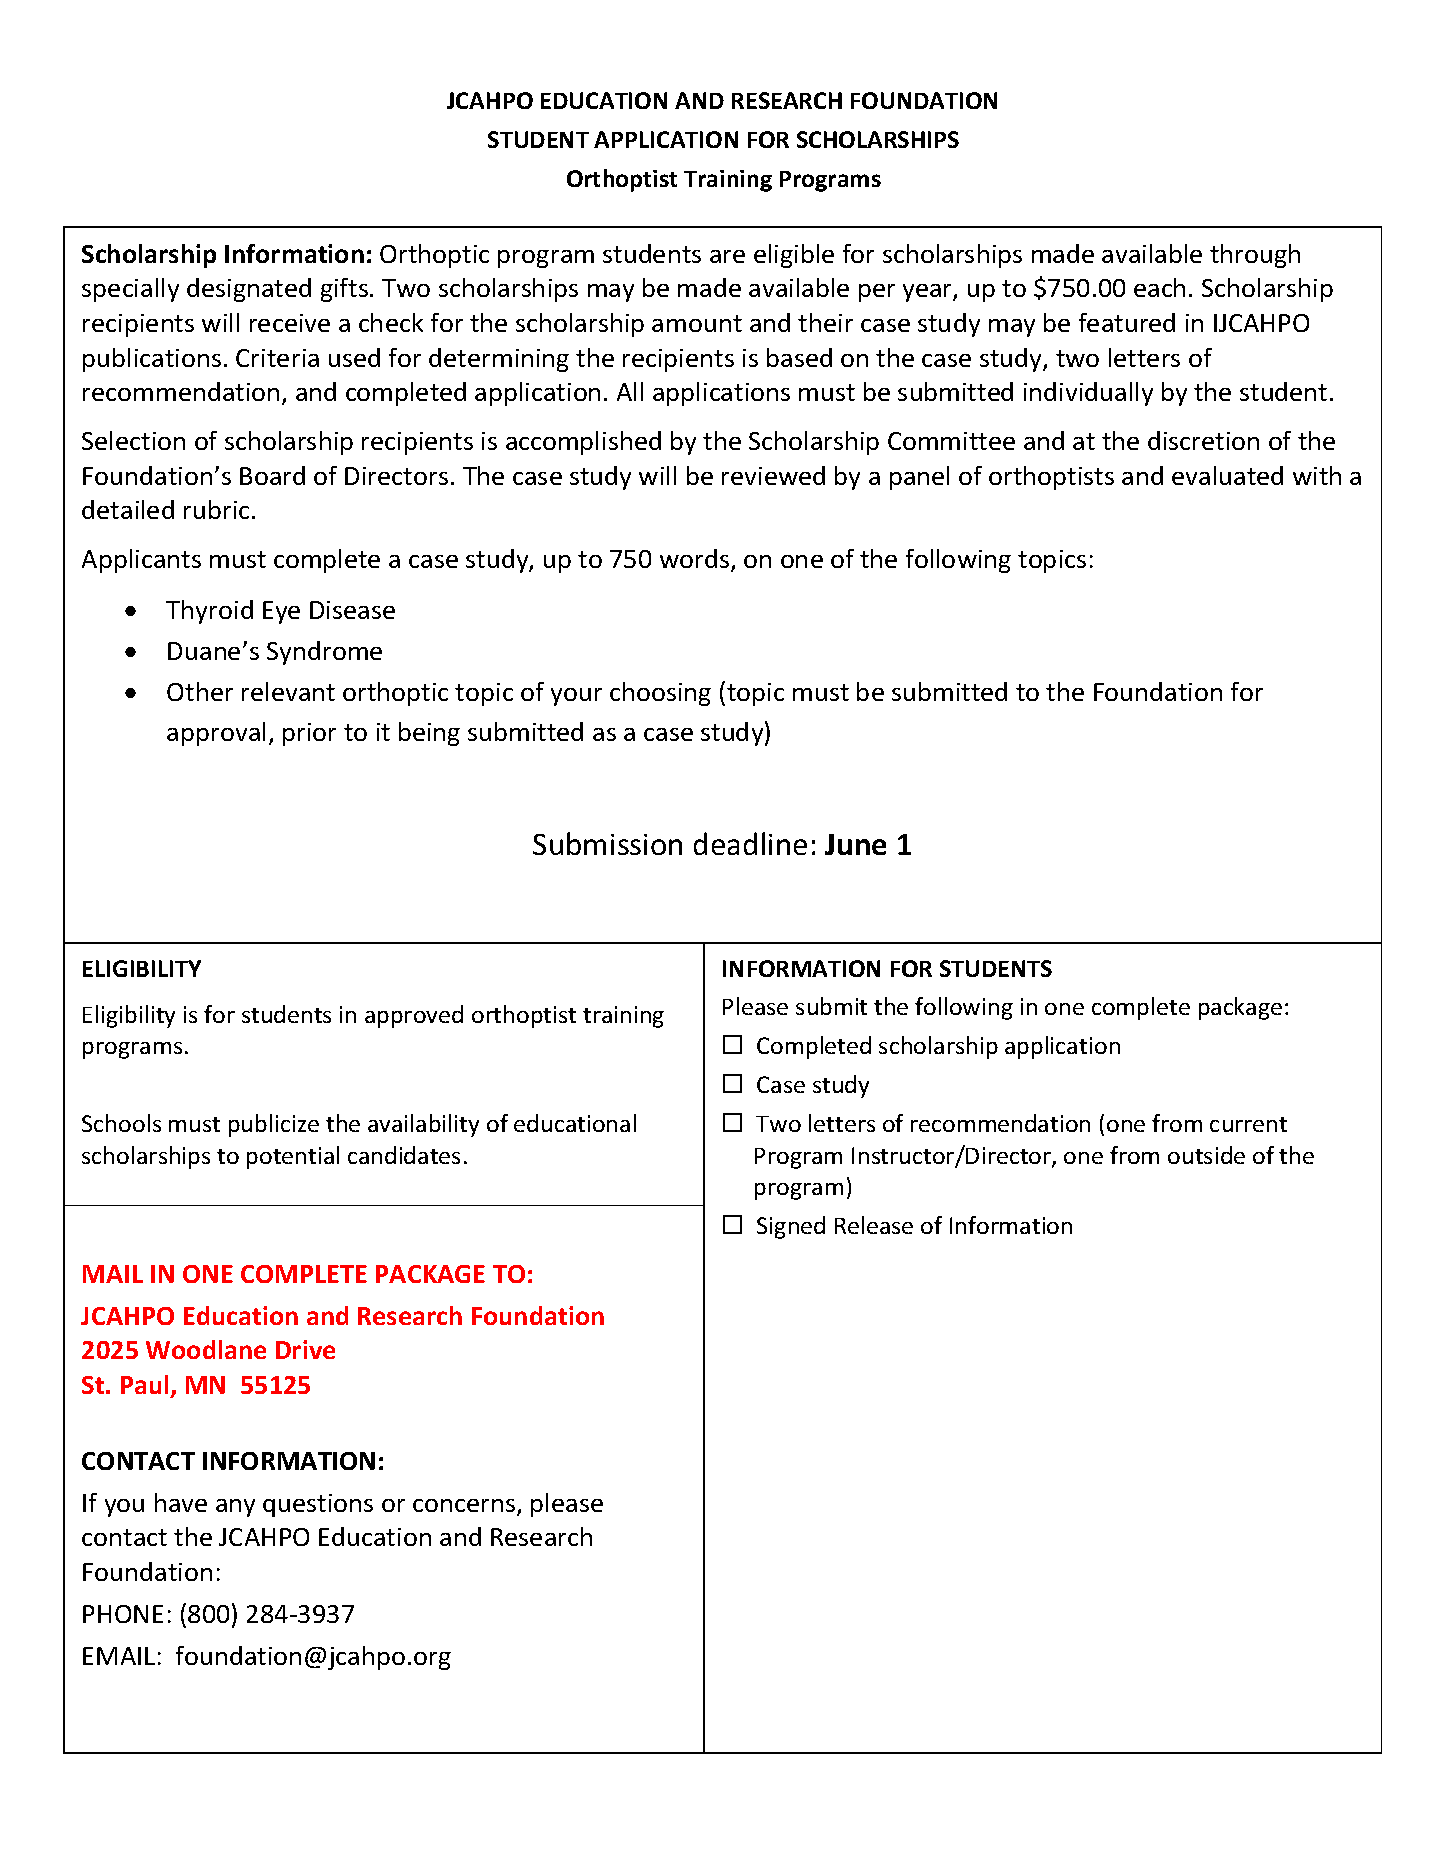 The image size is (1447, 1872). I want to click on outside, so click(1206, 1155).
